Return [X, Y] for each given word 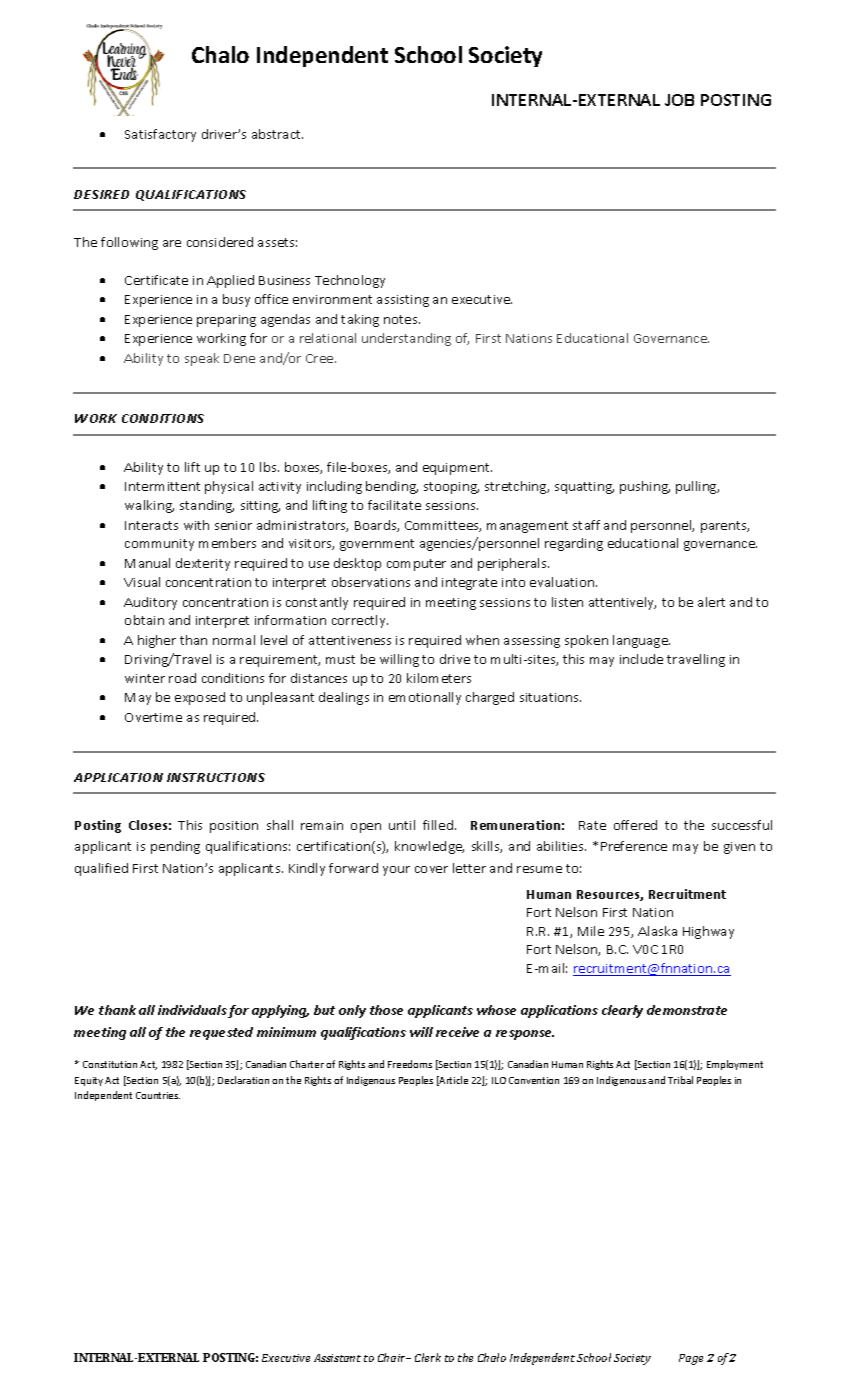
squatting [584, 488]
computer [416, 565]
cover [431, 869]
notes [402, 319]
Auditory [150, 603]
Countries [158, 1095]
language [641, 641]
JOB [679, 100]
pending [175, 847]
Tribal [680, 1080]
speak [202, 359]
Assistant [337, 1358]
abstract [277, 134]
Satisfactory [160, 135]
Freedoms [410, 1064]
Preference [634, 846]
